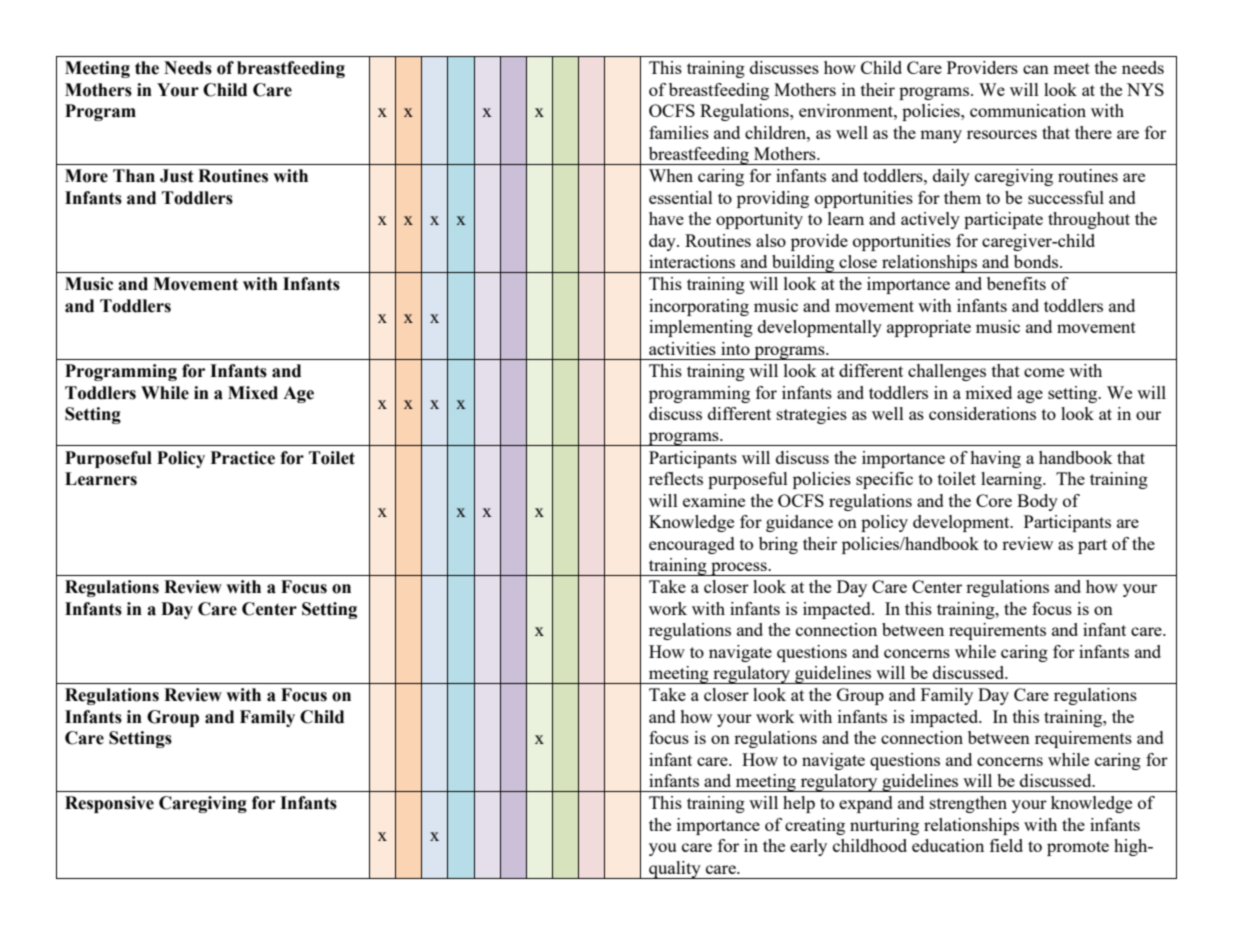  What do you see at coordinates (778, 545) in the screenshot?
I see `bring` at bounding box center [778, 545].
